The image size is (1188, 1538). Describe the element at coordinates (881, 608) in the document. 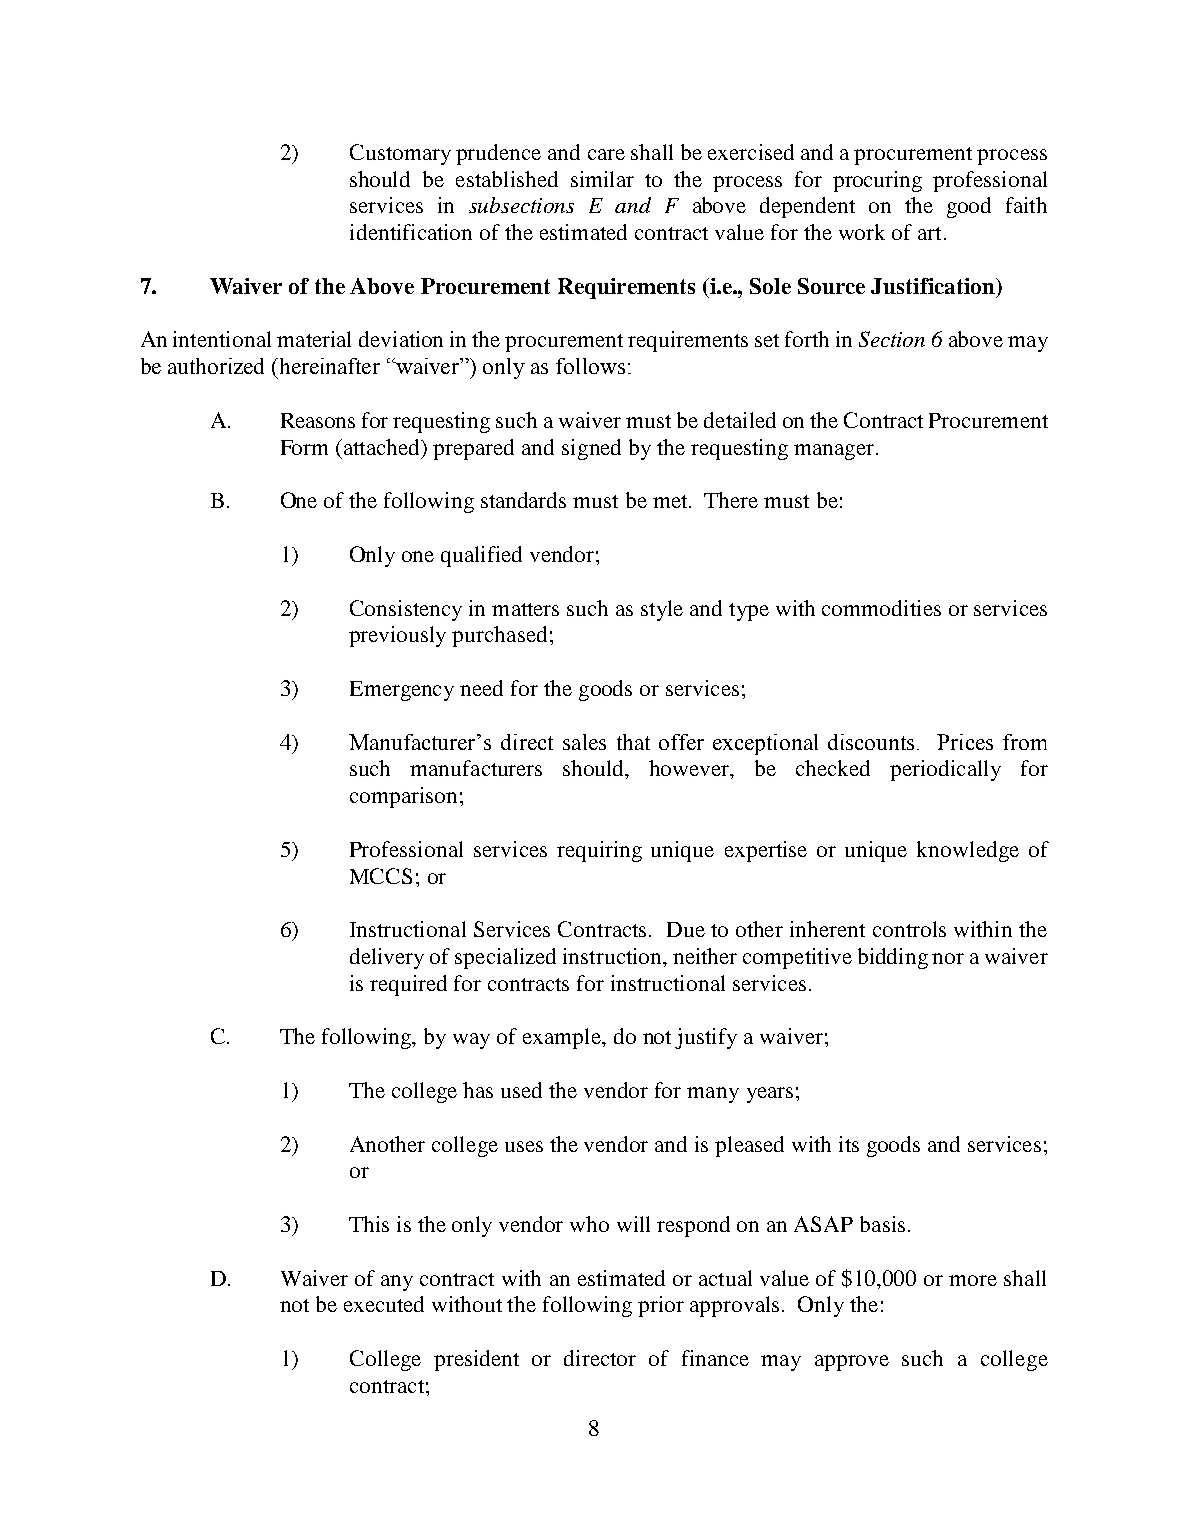

I see `commodities` at that location.
